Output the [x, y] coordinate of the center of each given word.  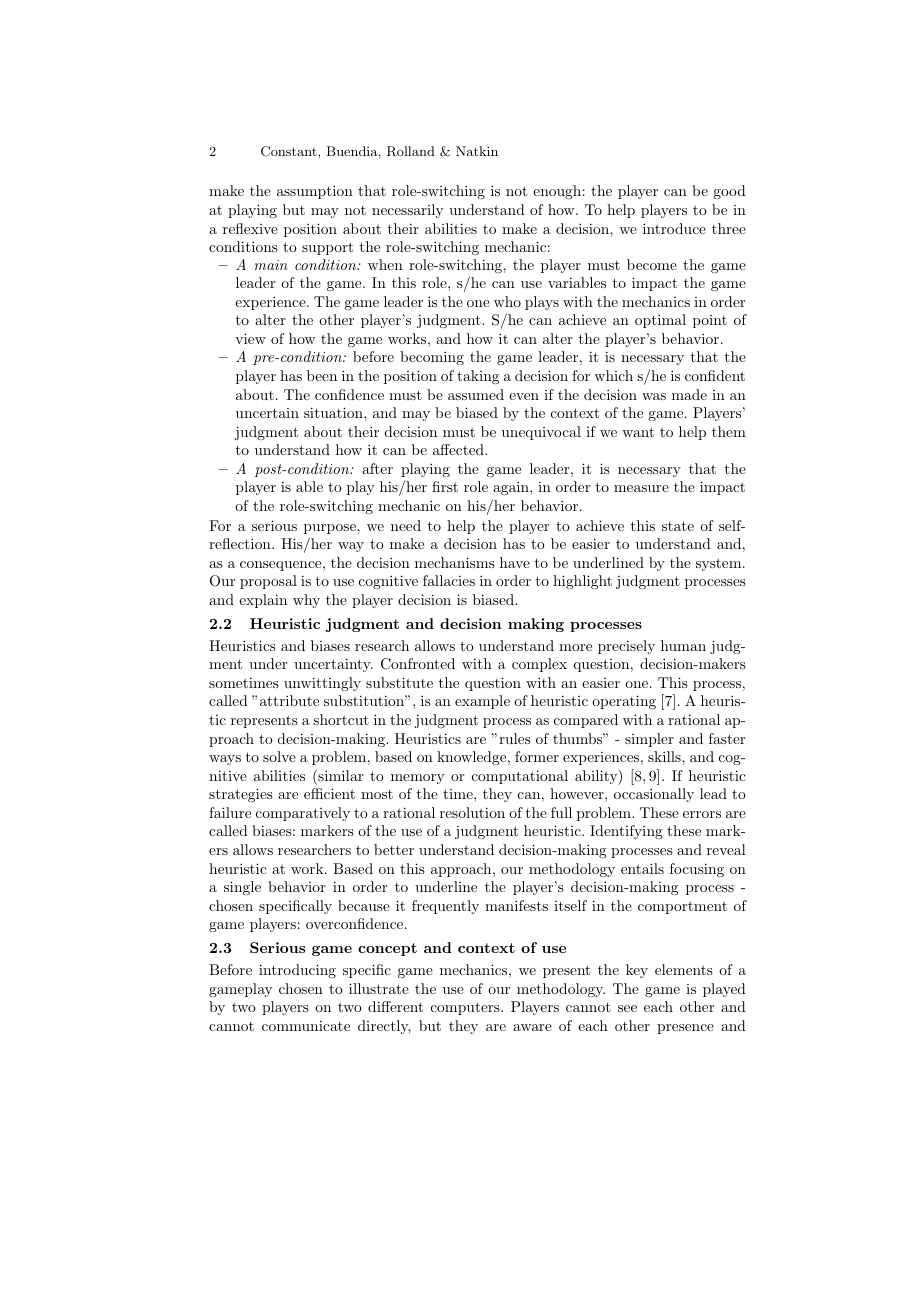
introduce [674, 228]
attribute [289, 700]
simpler [649, 740]
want [638, 432]
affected [459, 449]
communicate [306, 1025]
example [482, 702]
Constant [290, 151]
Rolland [411, 151]
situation [334, 412]
